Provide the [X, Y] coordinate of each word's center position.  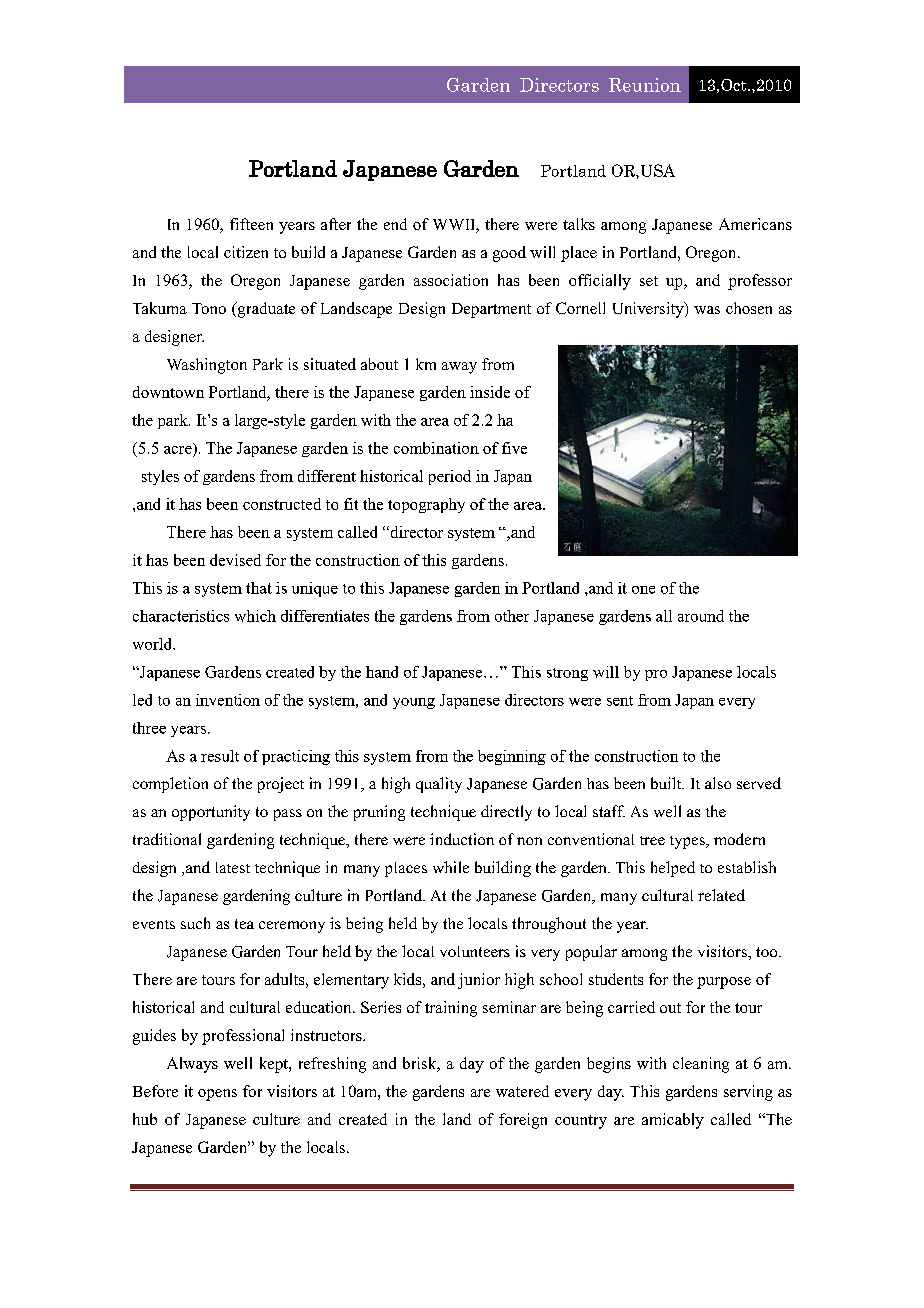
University [649, 310]
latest [233, 867]
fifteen [251, 224]
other [512, 616]
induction [462, 839]
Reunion [645, 85]
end [395, 224]
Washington [207, 366]
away [459, 368]
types [688, 842]
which [255, 616]
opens [217, 1095]
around [701, 616]
